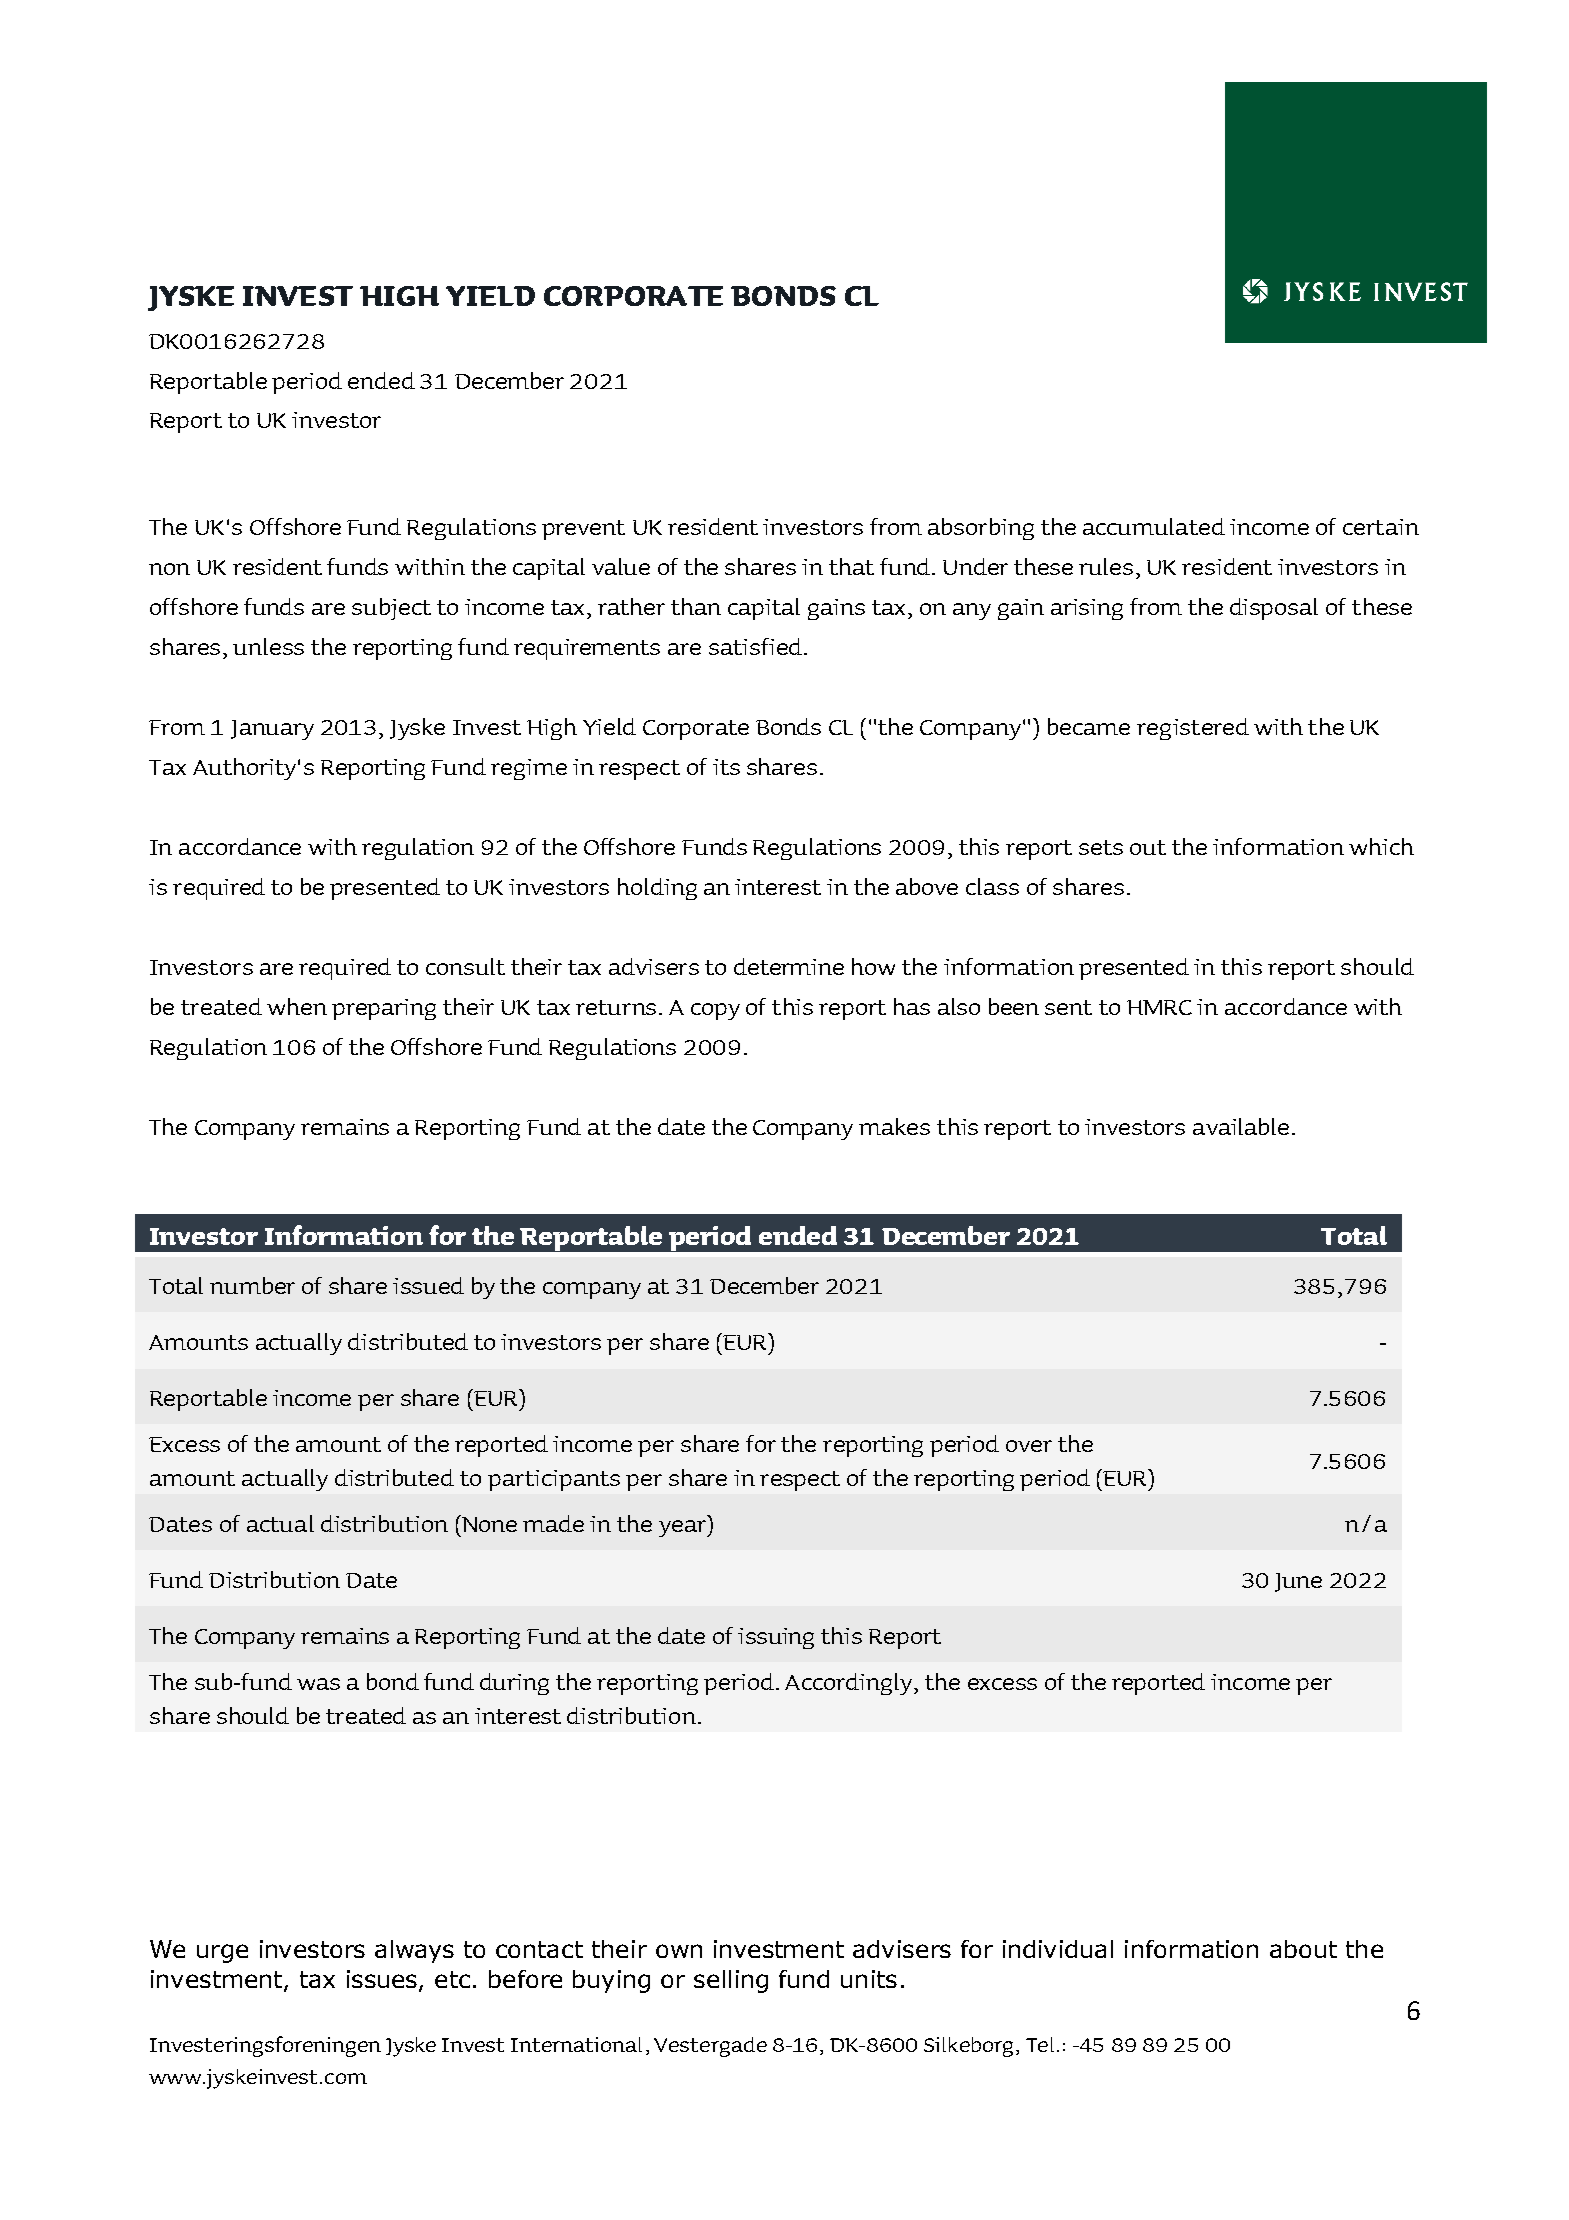 Image resolution: width=1569 pixels, height=2220 pixels. Describe the element at coordinates (850, 1684) in the page. I see `Accordingly` at that location.
